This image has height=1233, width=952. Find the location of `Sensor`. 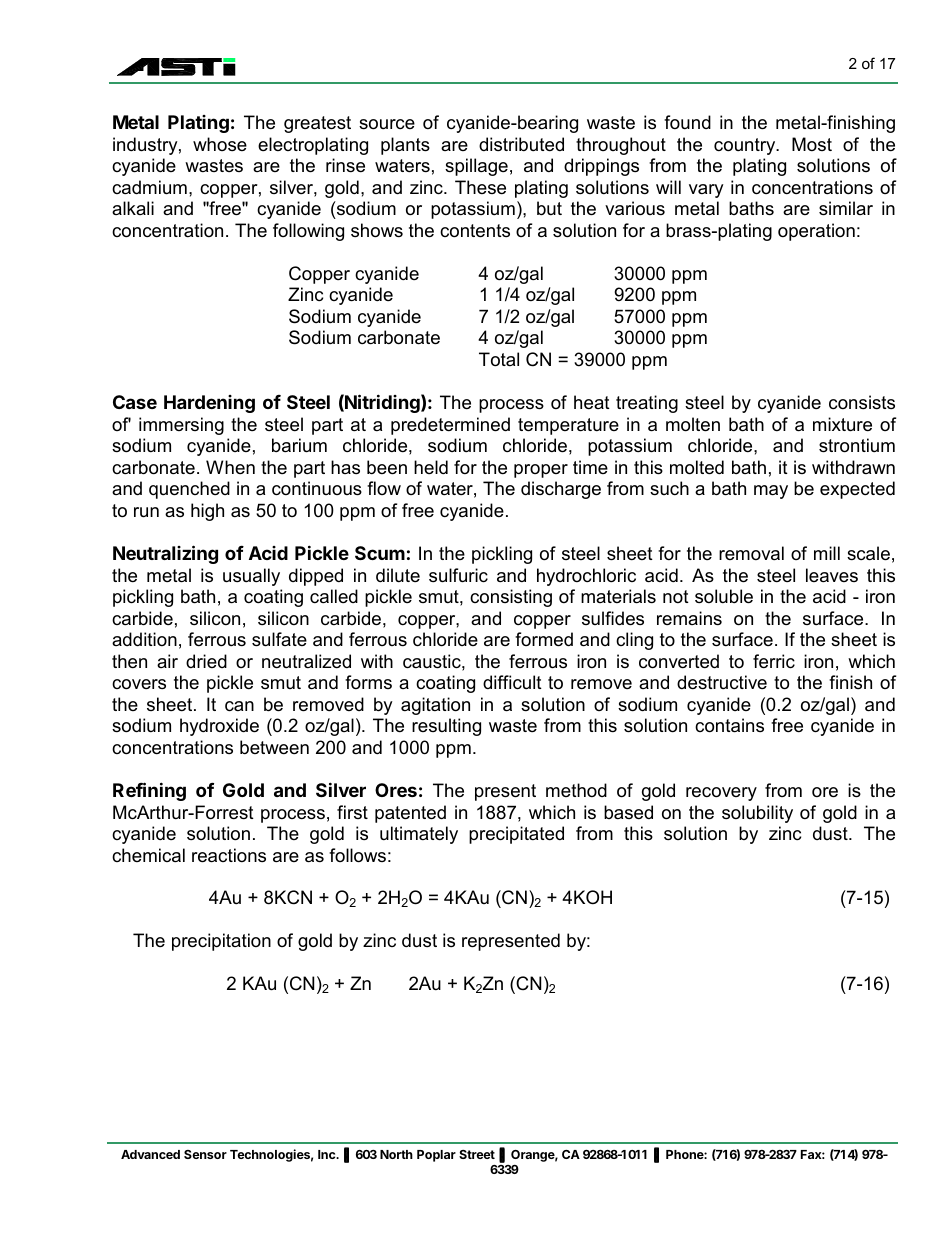

Sensor is located at coordinates (205, 1154).
